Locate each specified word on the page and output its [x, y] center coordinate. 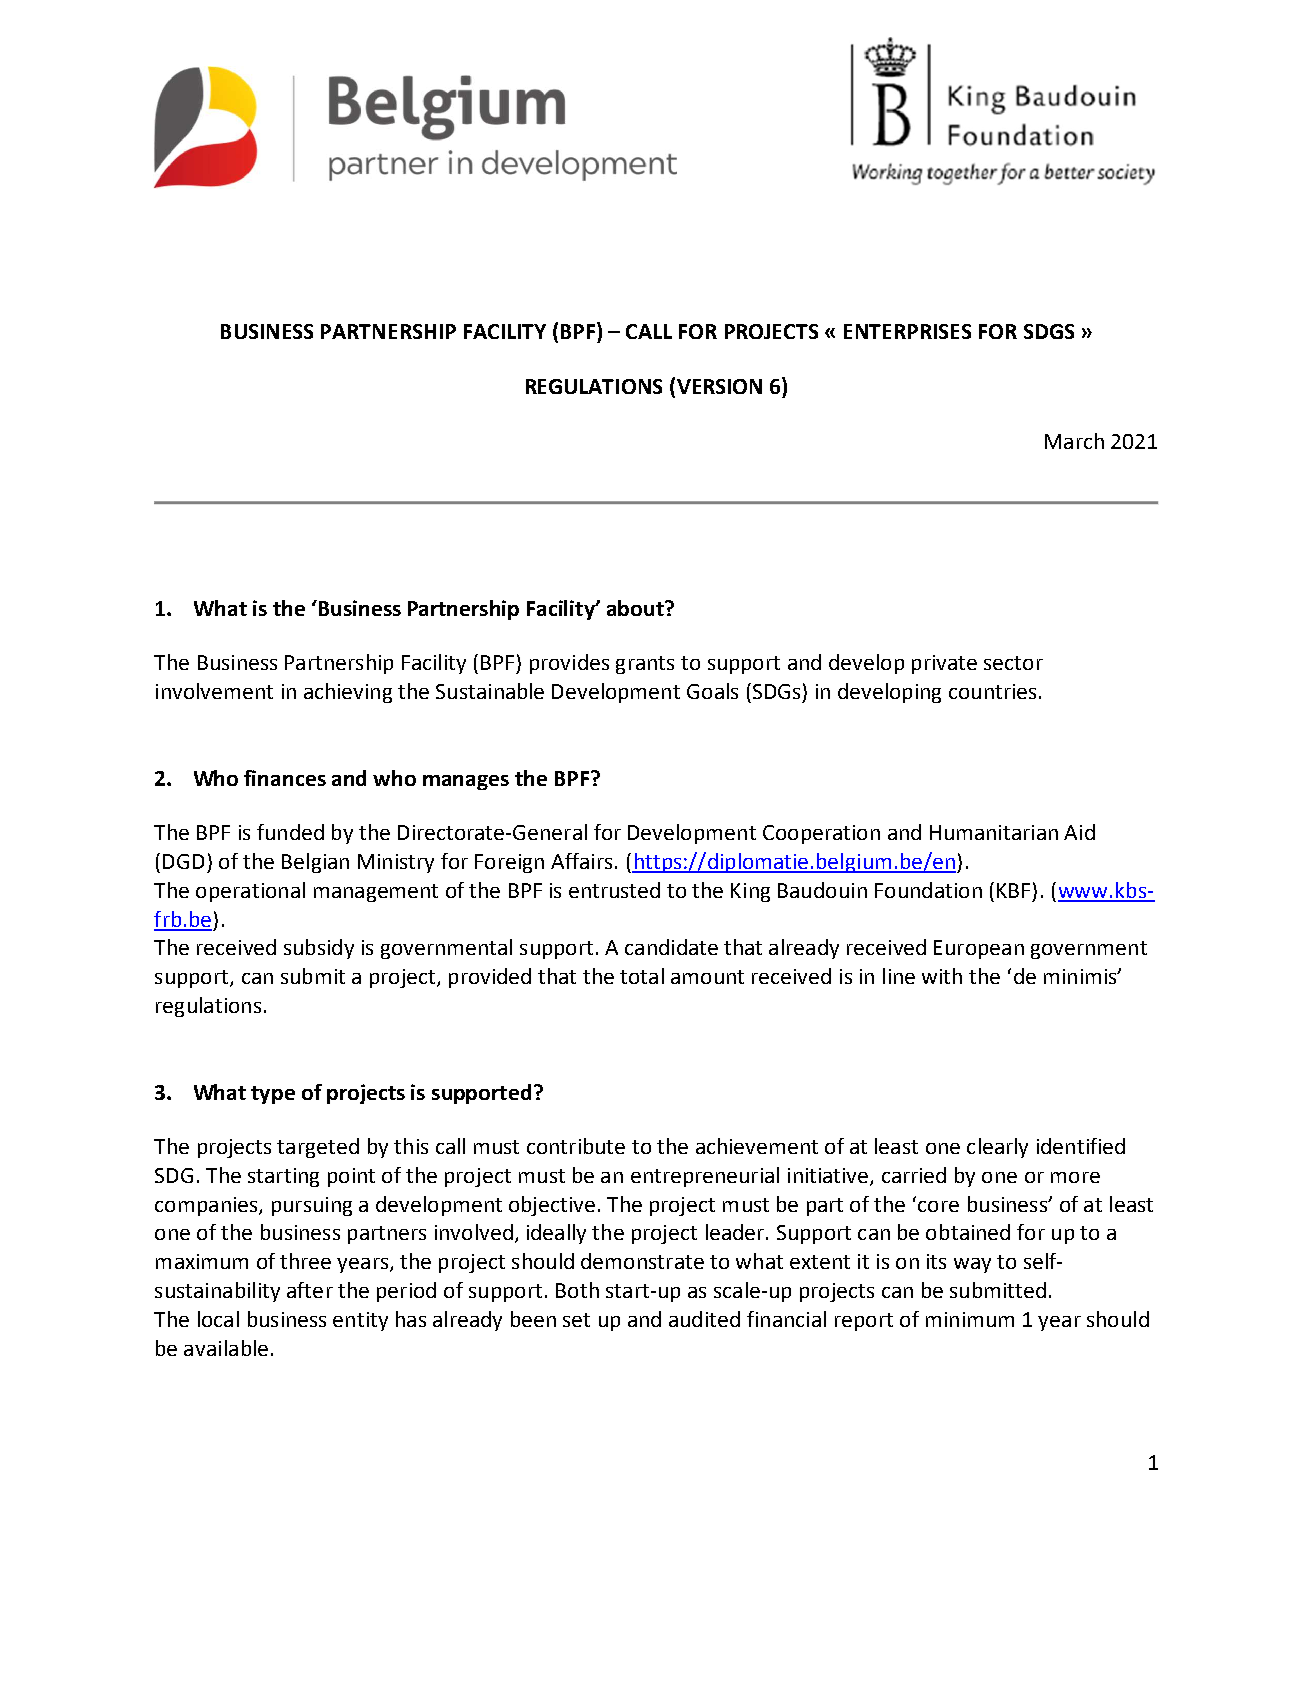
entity [360, 1321]
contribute [576, 1146]
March [1074, 441]
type [273, 1095]
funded [290, 832]
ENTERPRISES [907, 331]
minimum [970, 1319]
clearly [997, 1148]
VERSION [719, 386]
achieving [348, 693]
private [944, 664]
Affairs [581, 861]
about [636, 608]
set [576, 1320]
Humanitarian [994, 832]
